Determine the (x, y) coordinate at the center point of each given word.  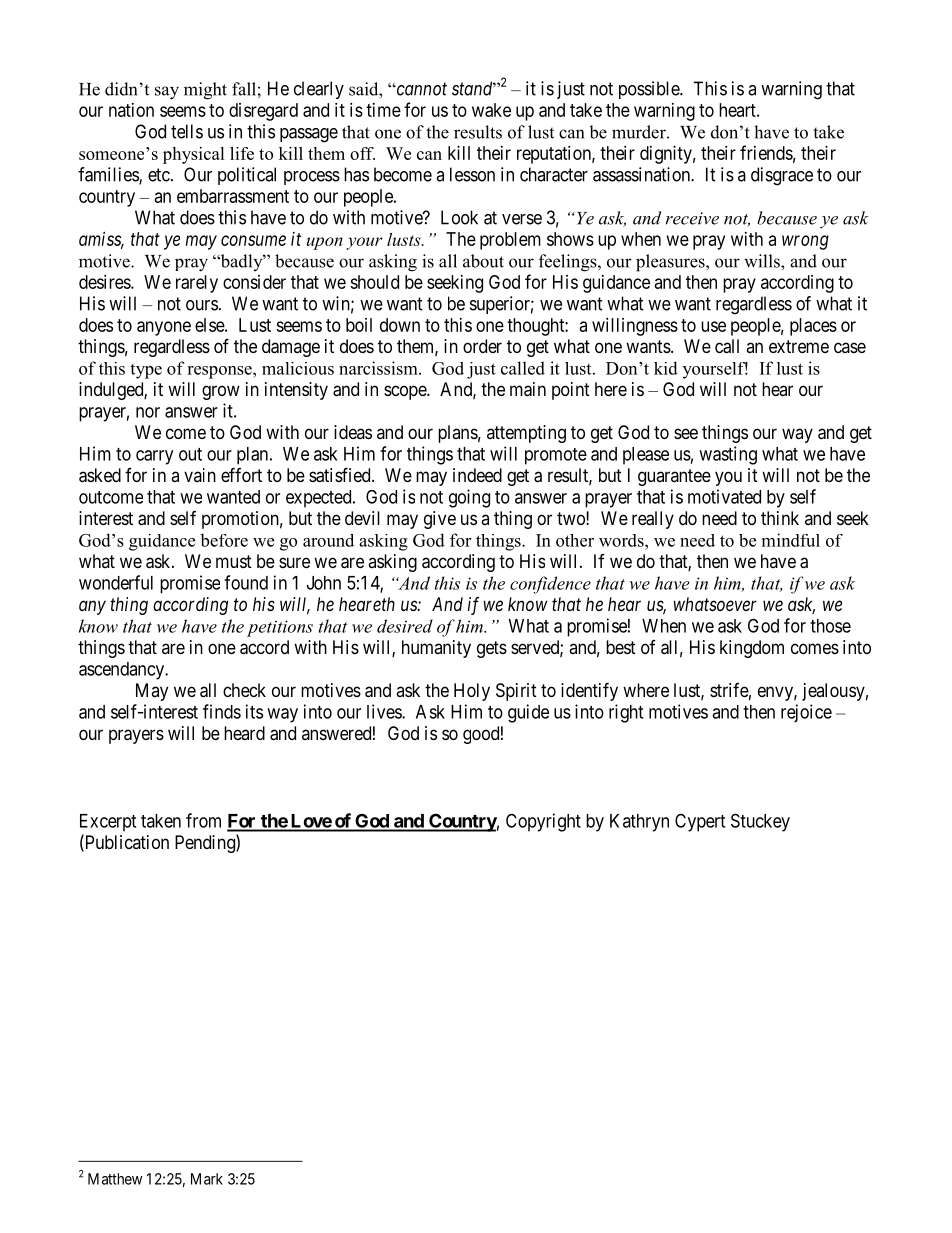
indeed (477, 475)
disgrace (782, 176)
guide (528, 713)
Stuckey (760, 822)
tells (187, 131)
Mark (207, 1179)
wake (491, 110)
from (203, 820)
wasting (728, 455)
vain (200, 475)
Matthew (115, 1179)
